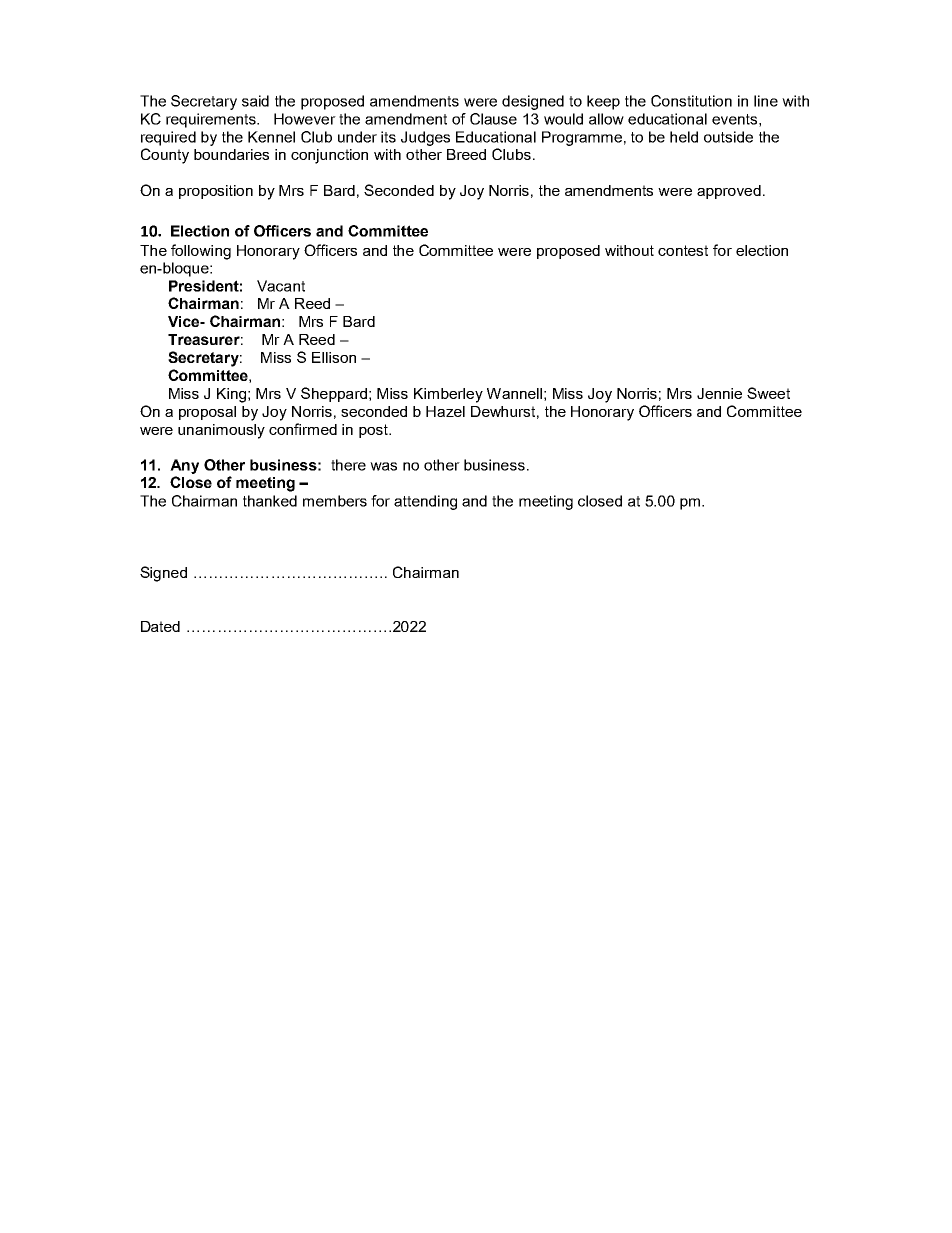 The width and height of the page is (952, 1233). What do you see at coordinates (335, 501) in the page?
I see `members` at bounding box center [335, 501].
